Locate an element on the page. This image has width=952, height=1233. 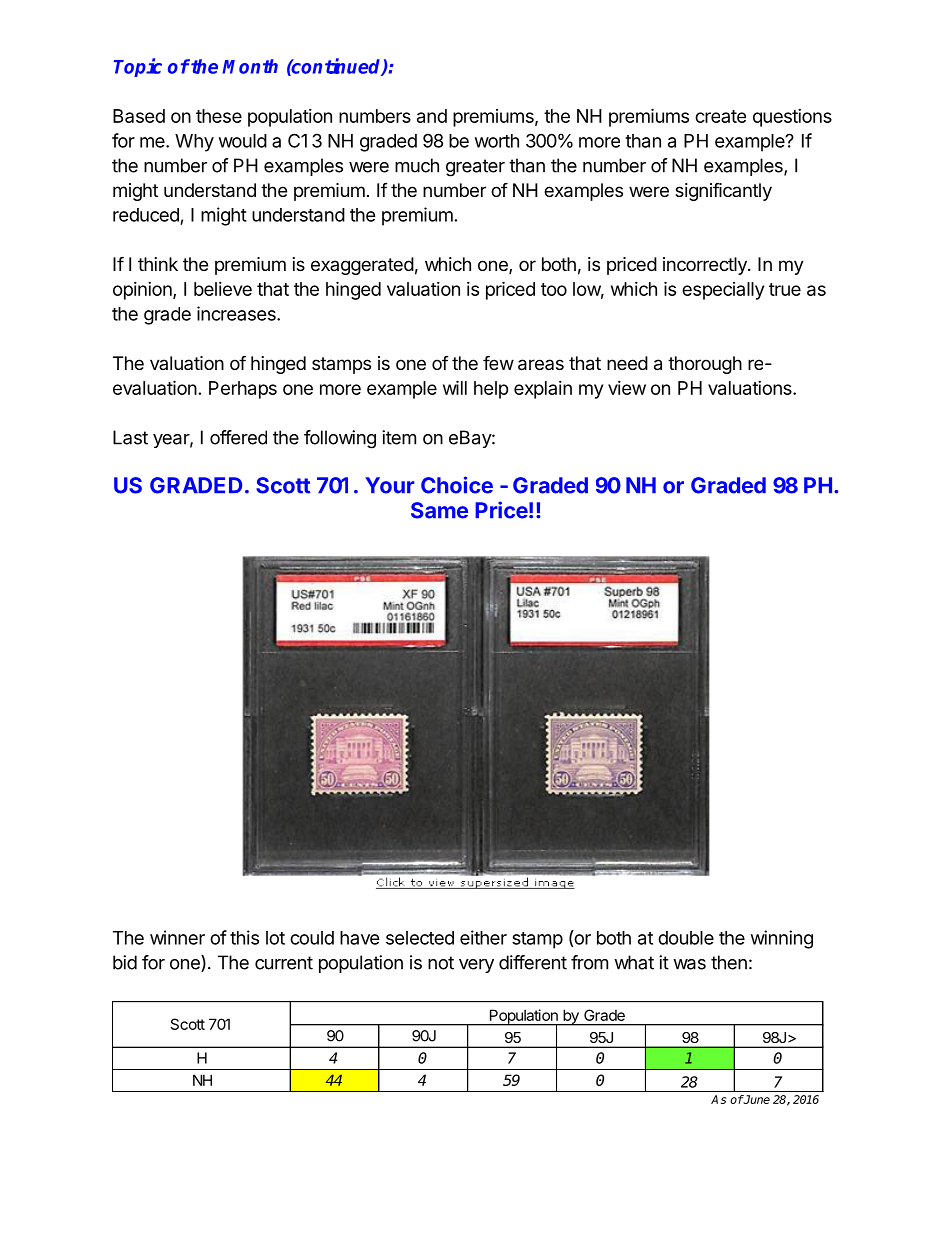
offered is located at coordinates (238, 437).
